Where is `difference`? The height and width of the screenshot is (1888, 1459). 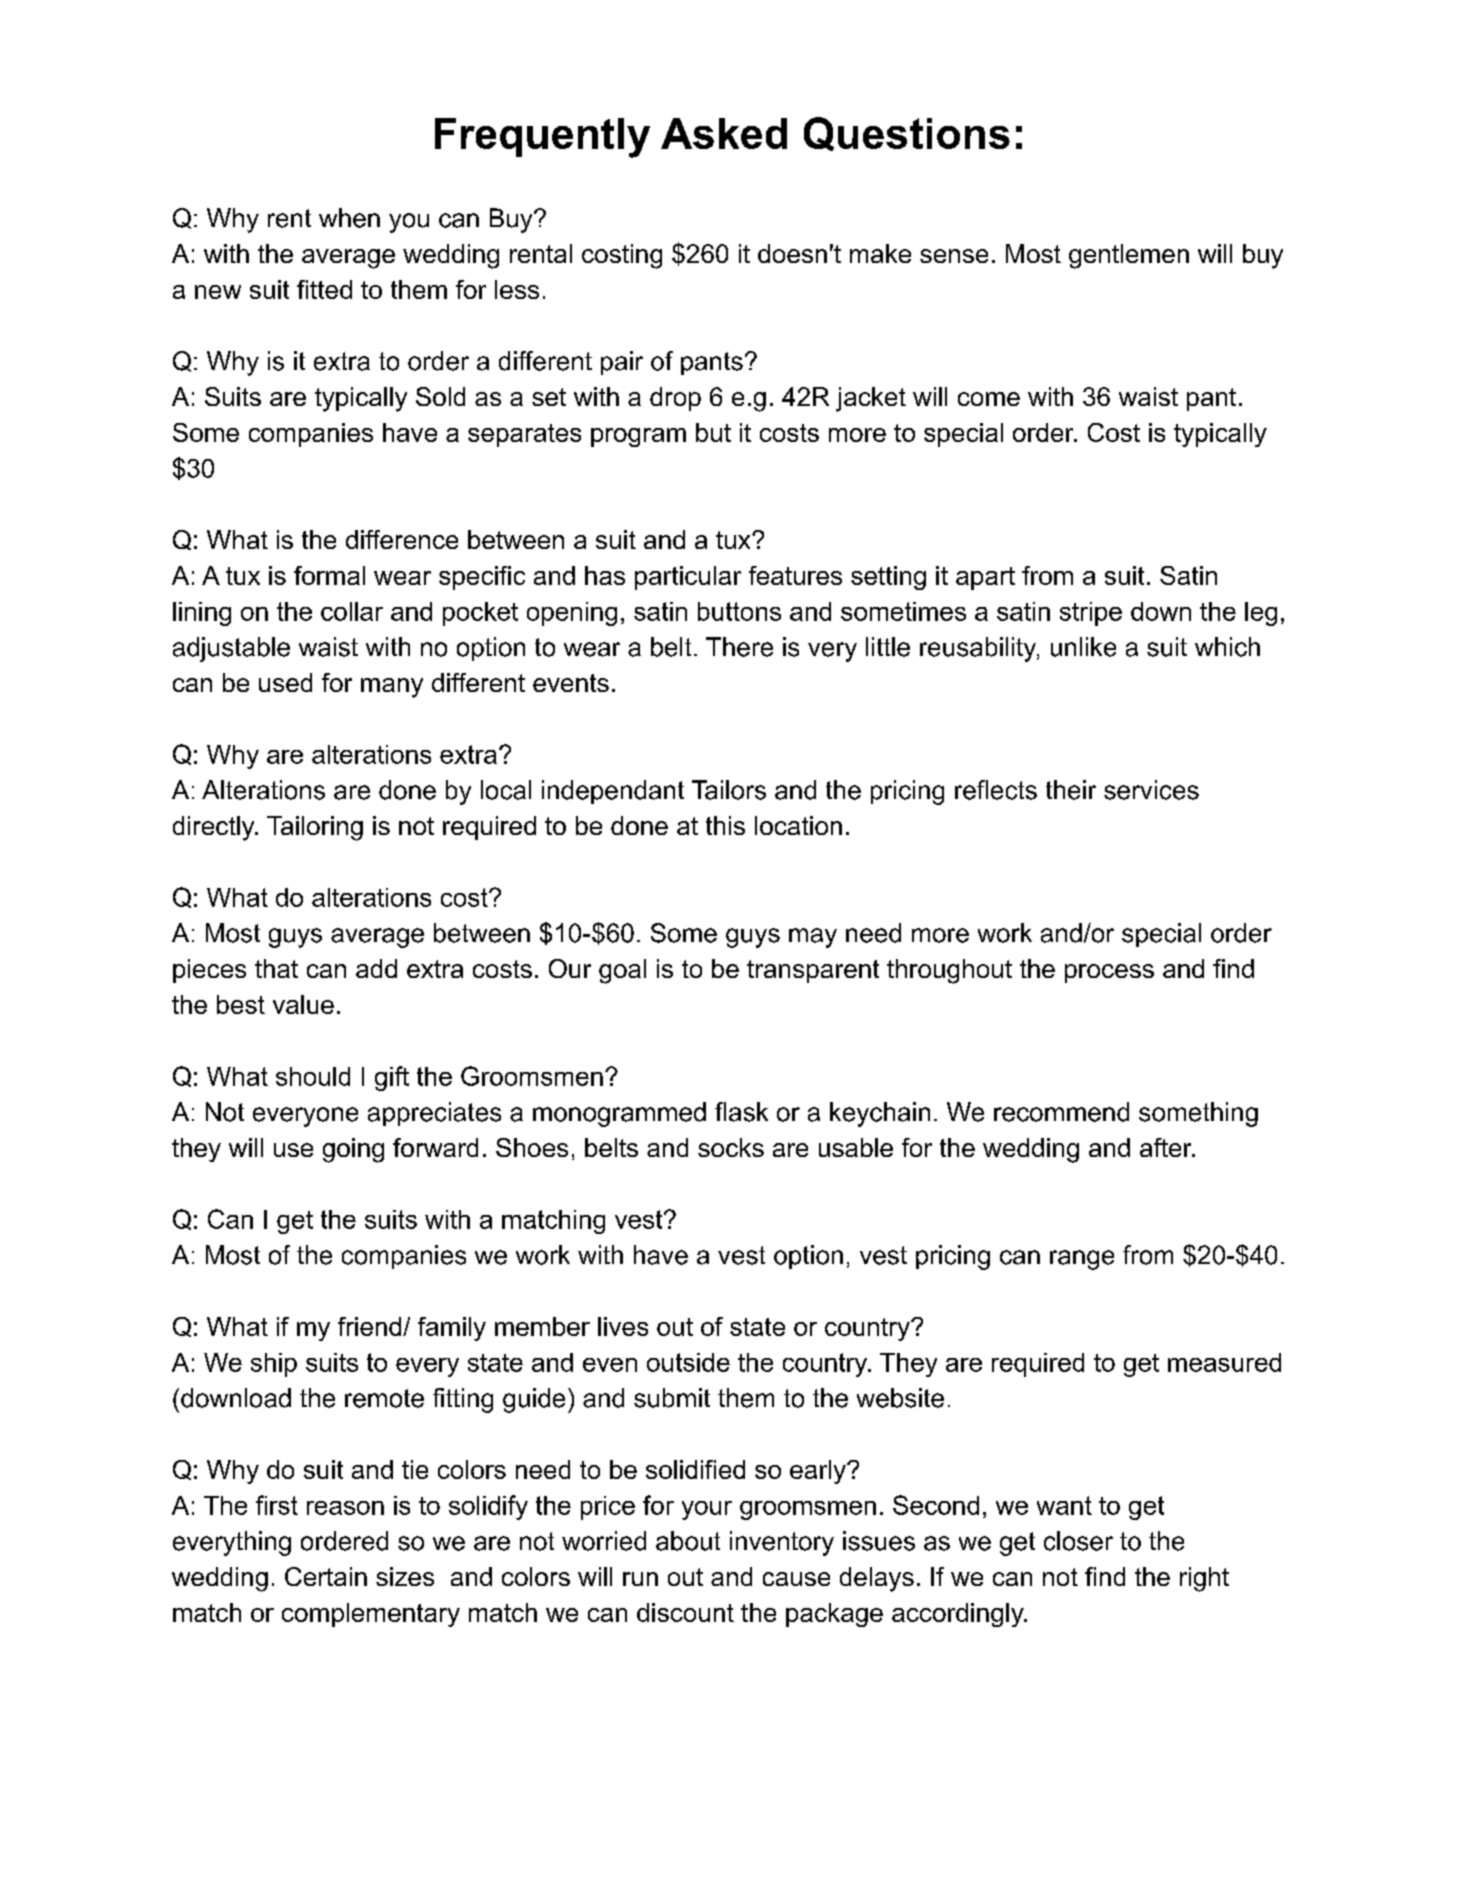
difference is located at coordinates (402, 539).
